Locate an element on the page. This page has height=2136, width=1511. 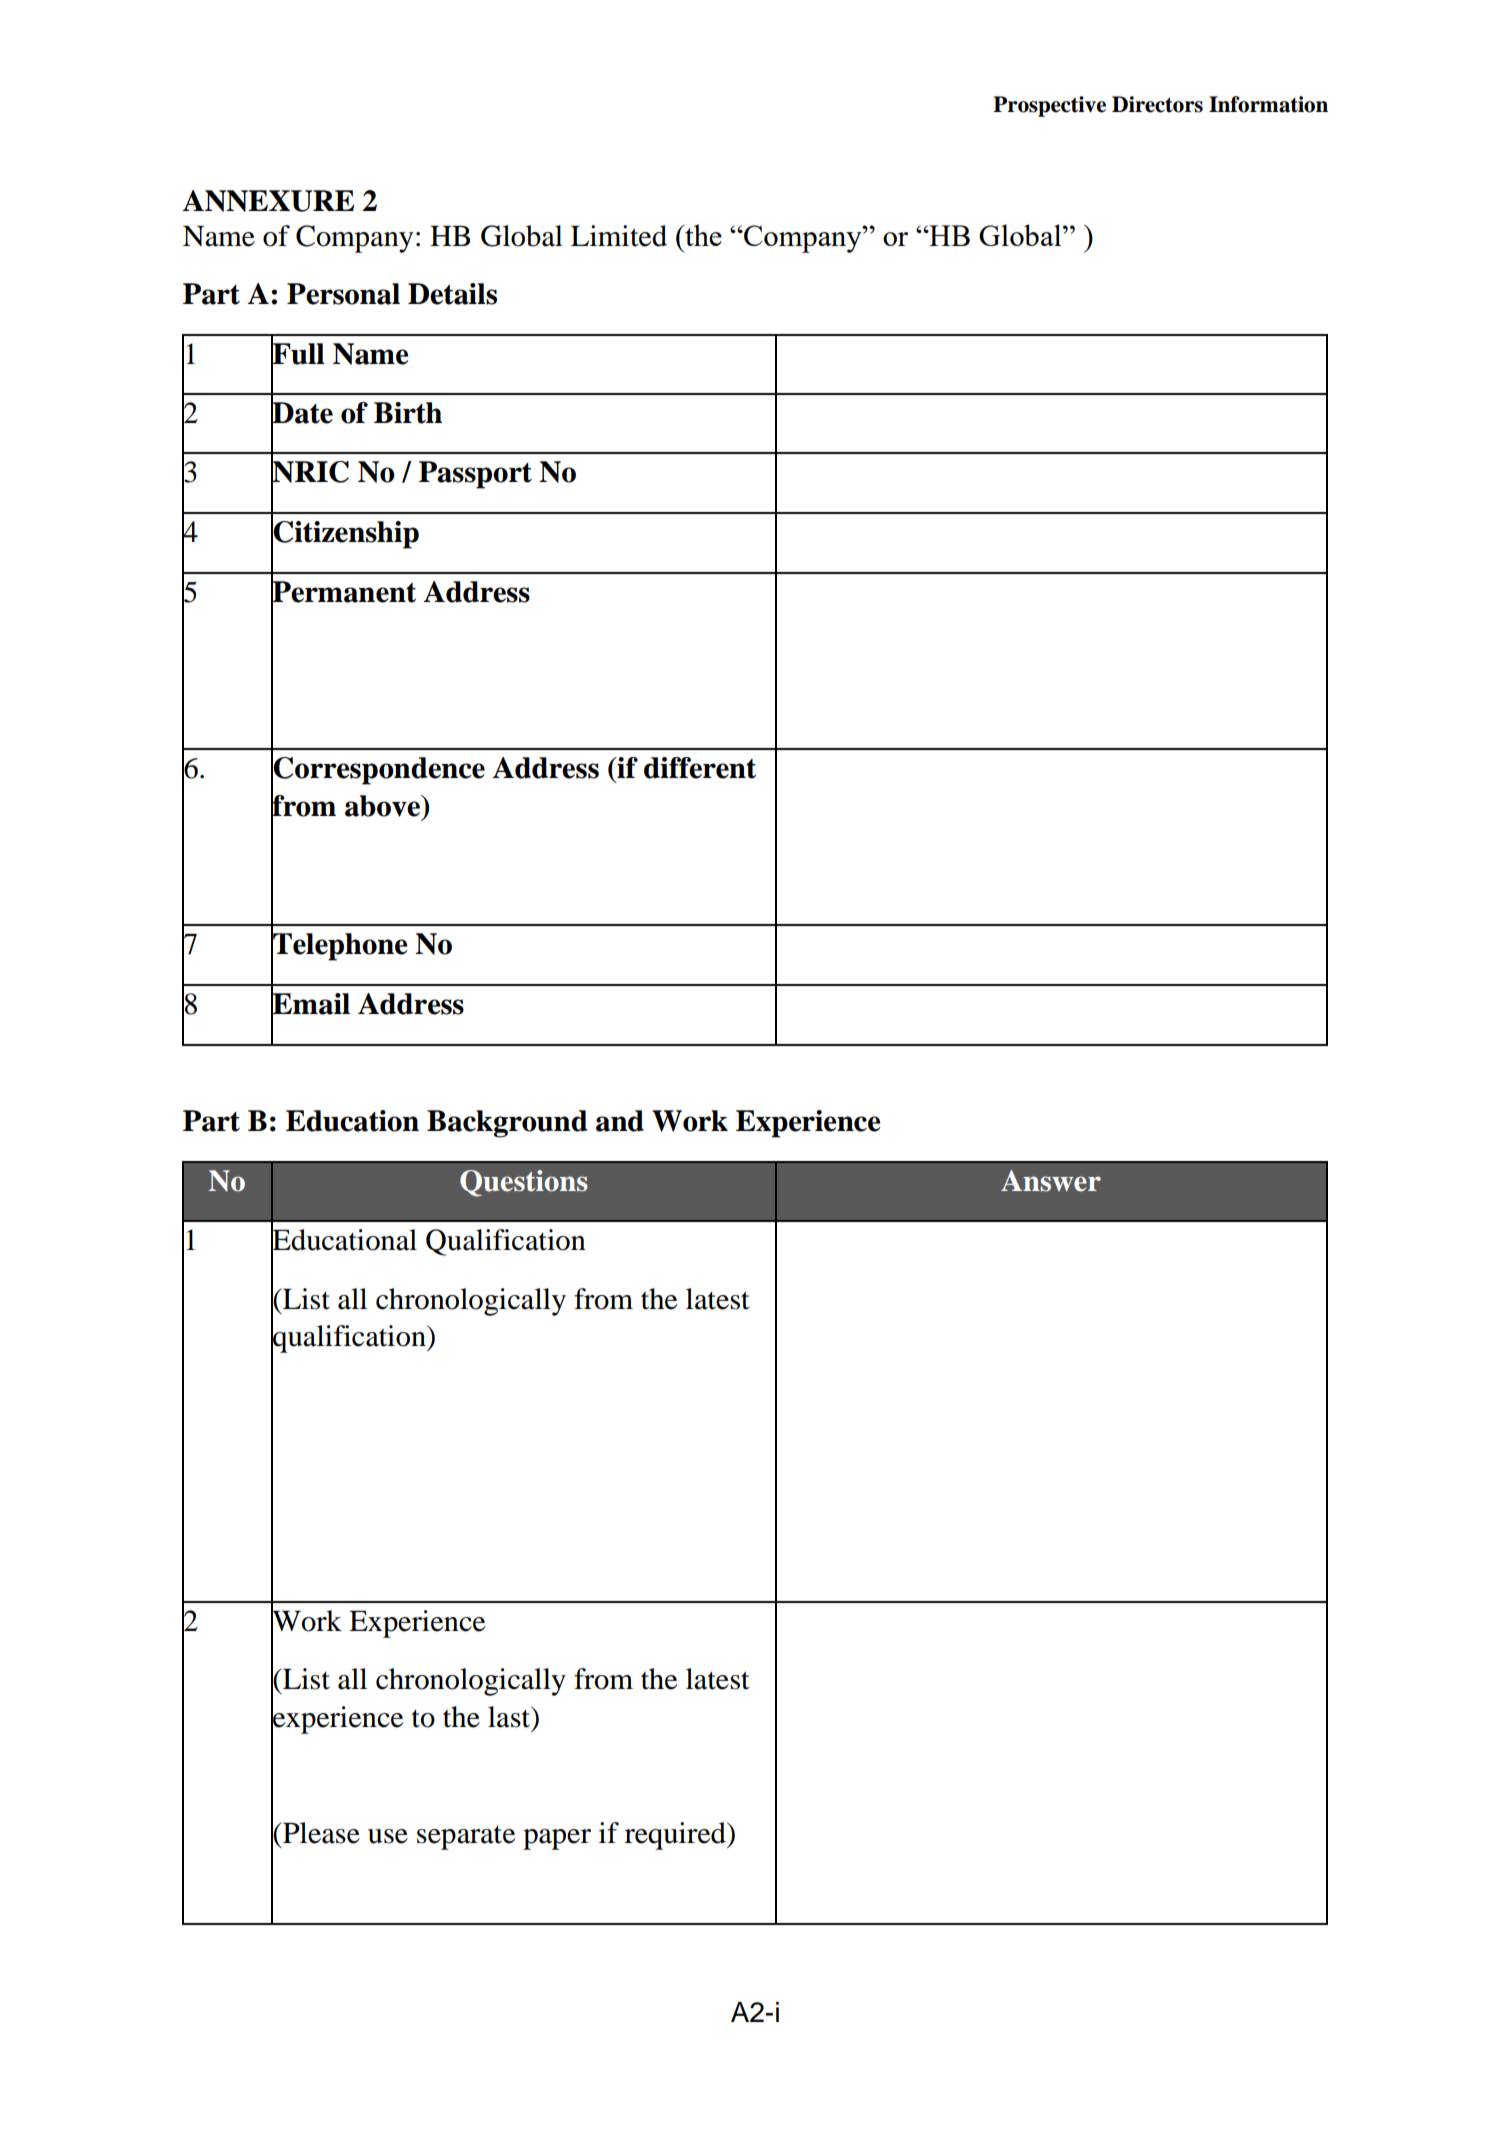
Details is located at coordinates (452, 294).
